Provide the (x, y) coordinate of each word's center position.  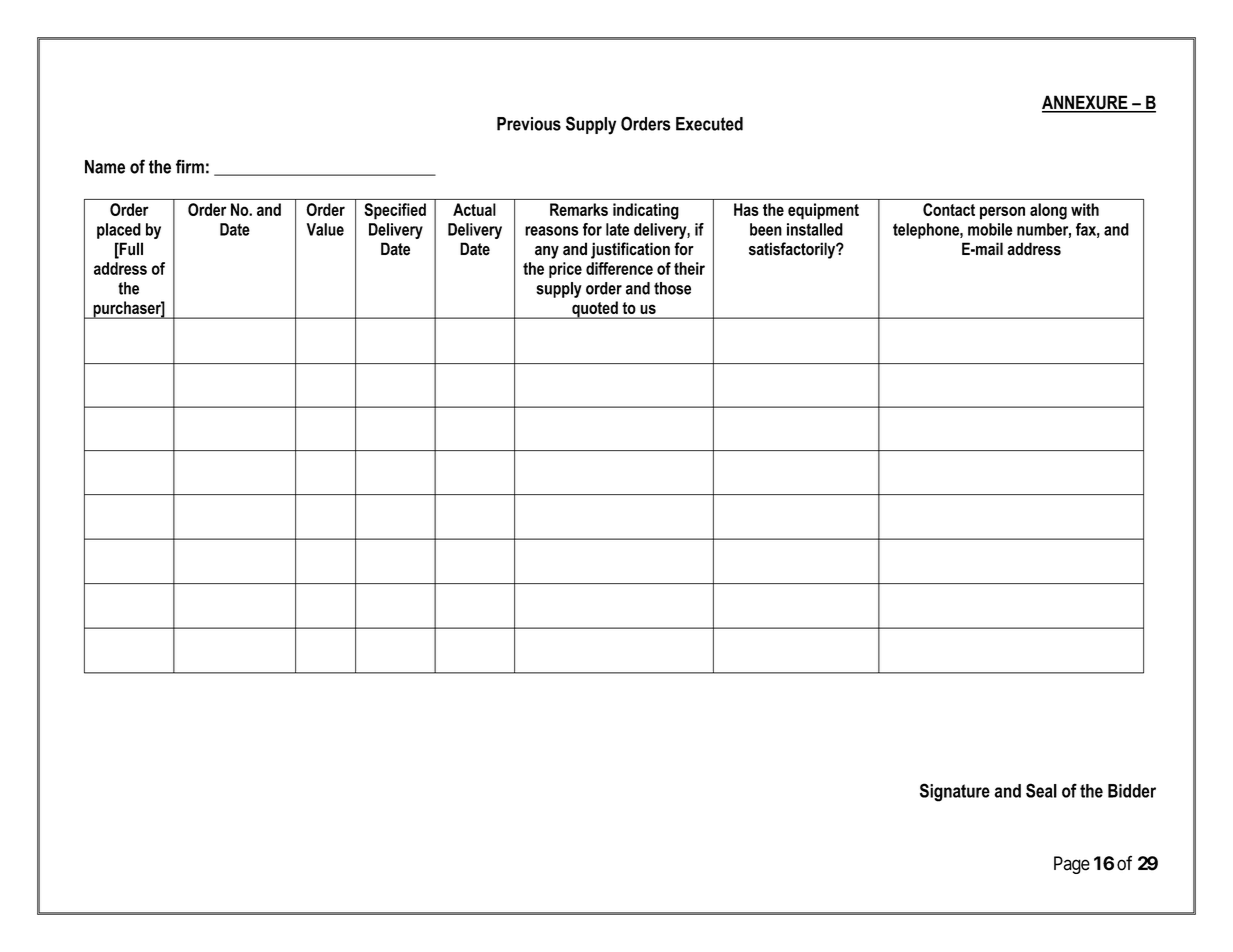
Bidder (1132, 791)
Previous (529, 124)
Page (1072, 865)
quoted (595, 310)
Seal (1041, 790)
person (1002, 213)
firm (190, 166)
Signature (955, 792)
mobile (990, 229)
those (672, 288)
